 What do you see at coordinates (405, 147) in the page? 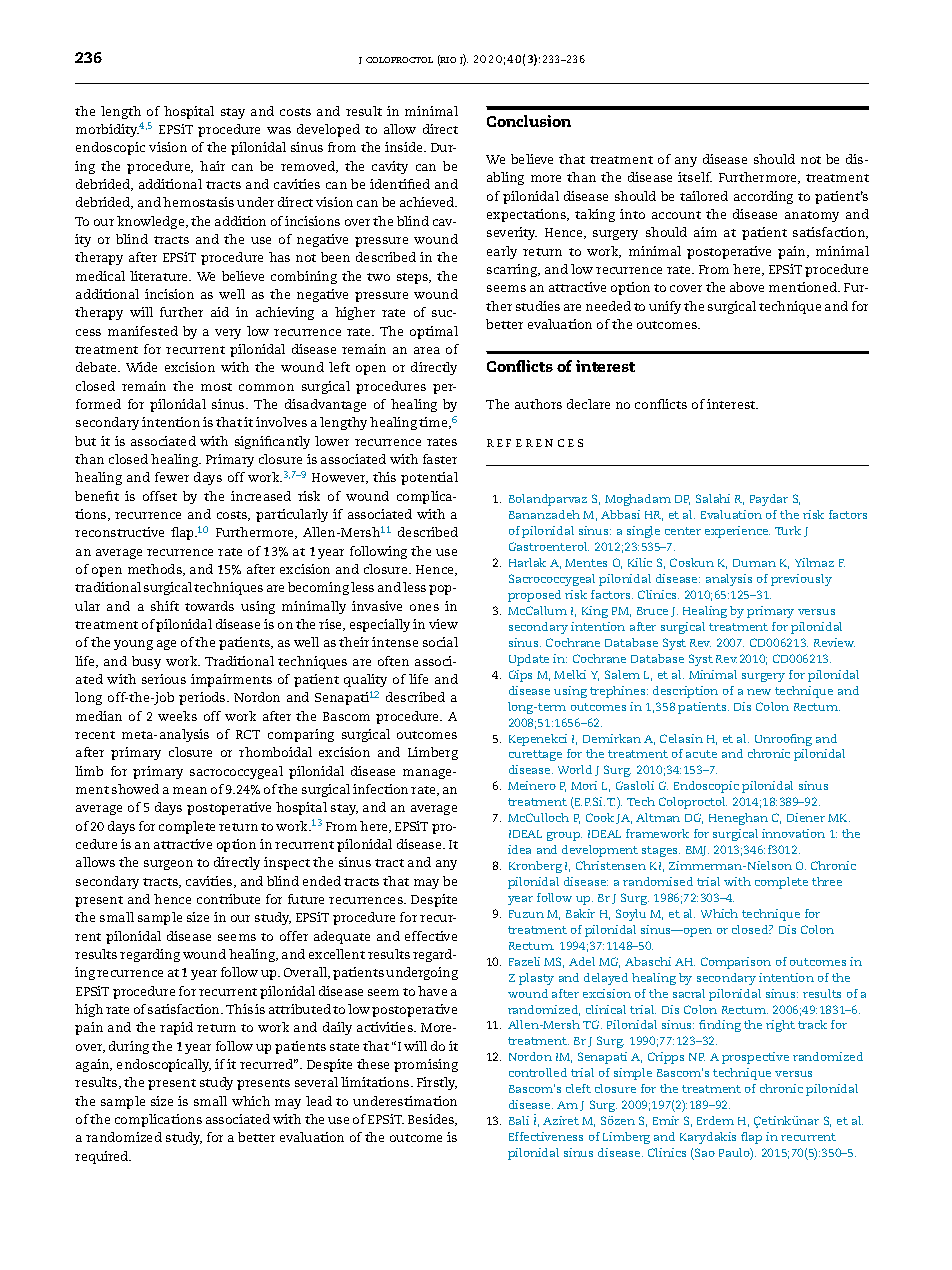
I see `inside` at bounding box center [405, 147].
